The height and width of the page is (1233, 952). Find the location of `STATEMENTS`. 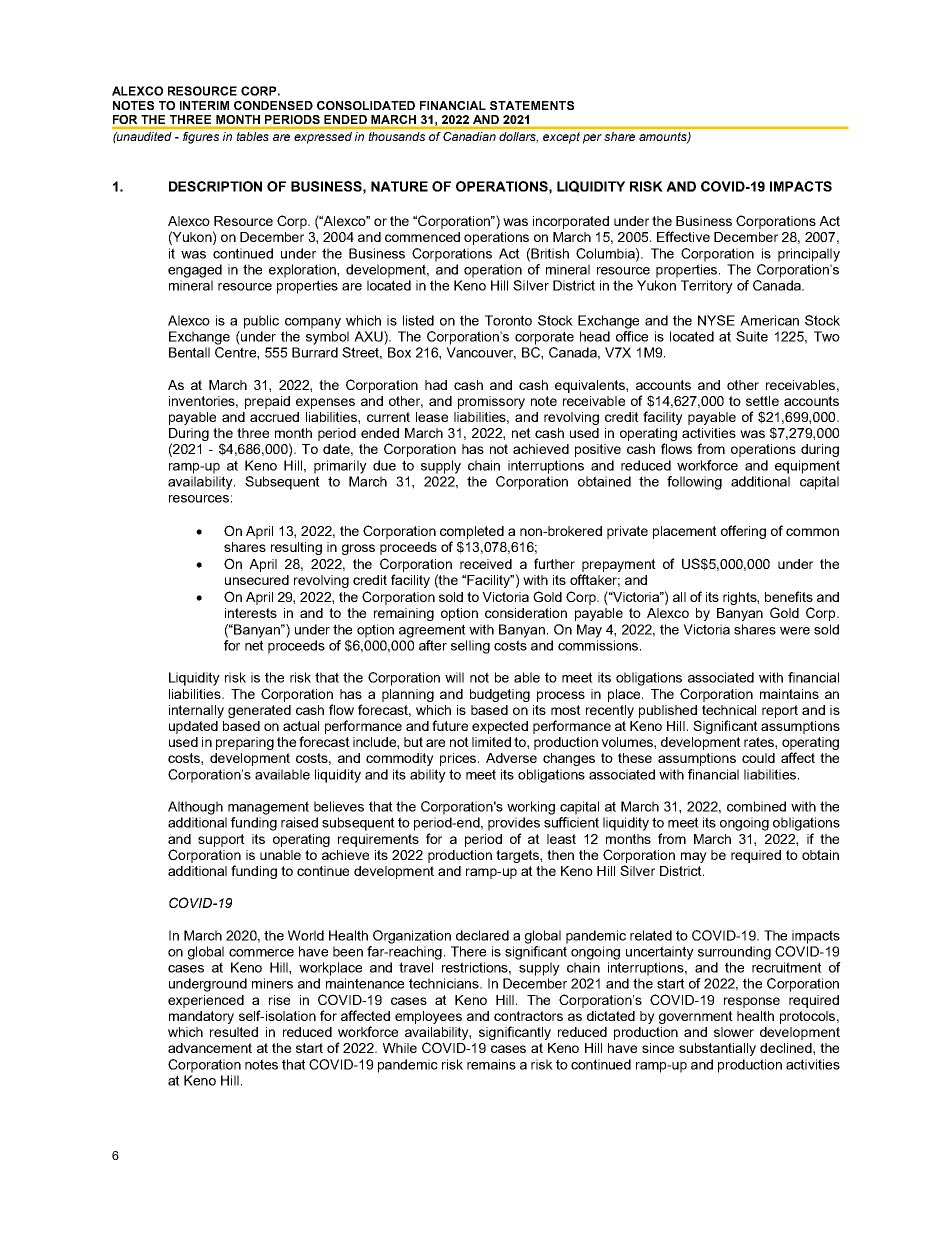

STATEMENTS is located at coordinates (532, 105).
